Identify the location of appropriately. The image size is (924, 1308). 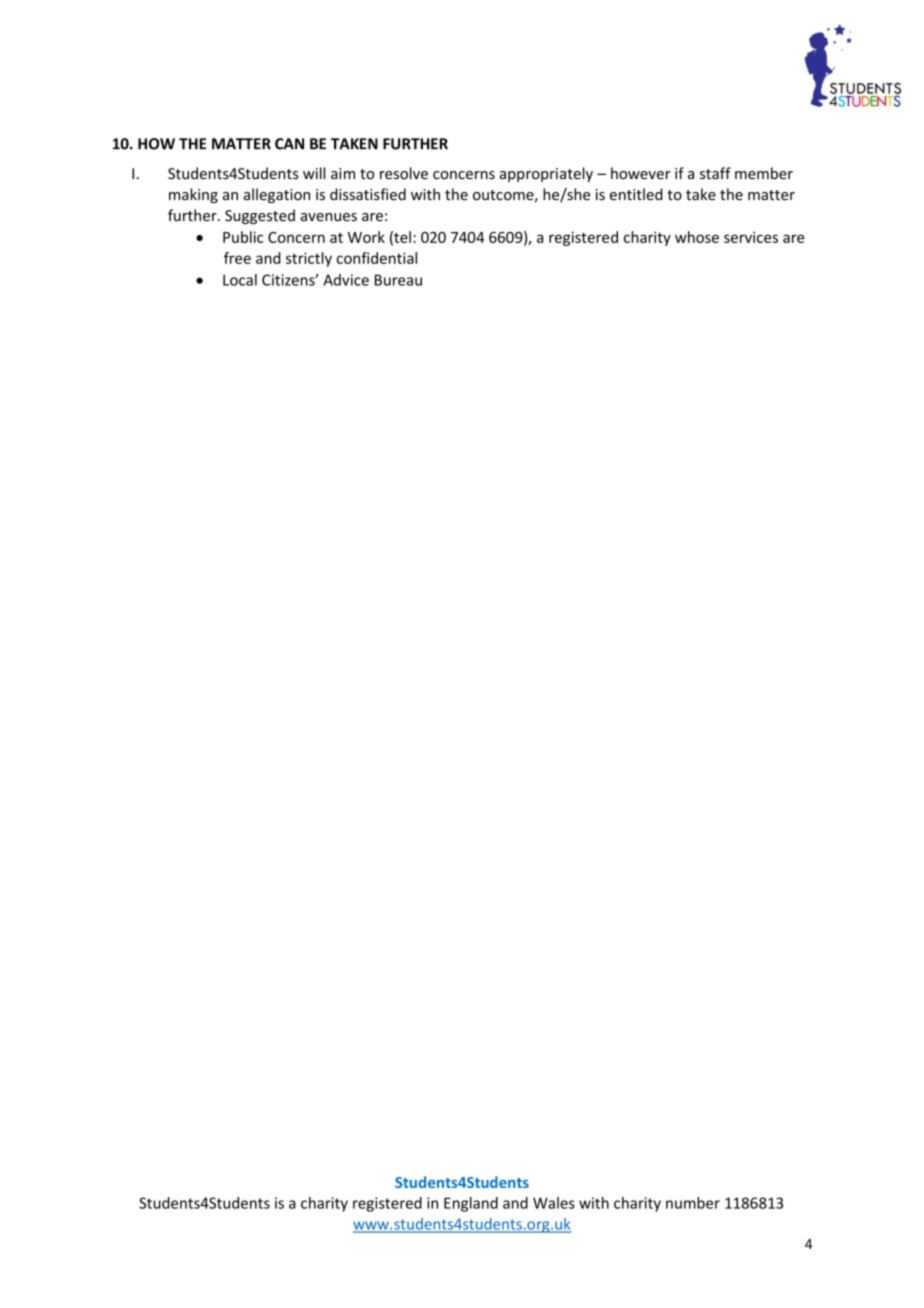
(546, 174).
